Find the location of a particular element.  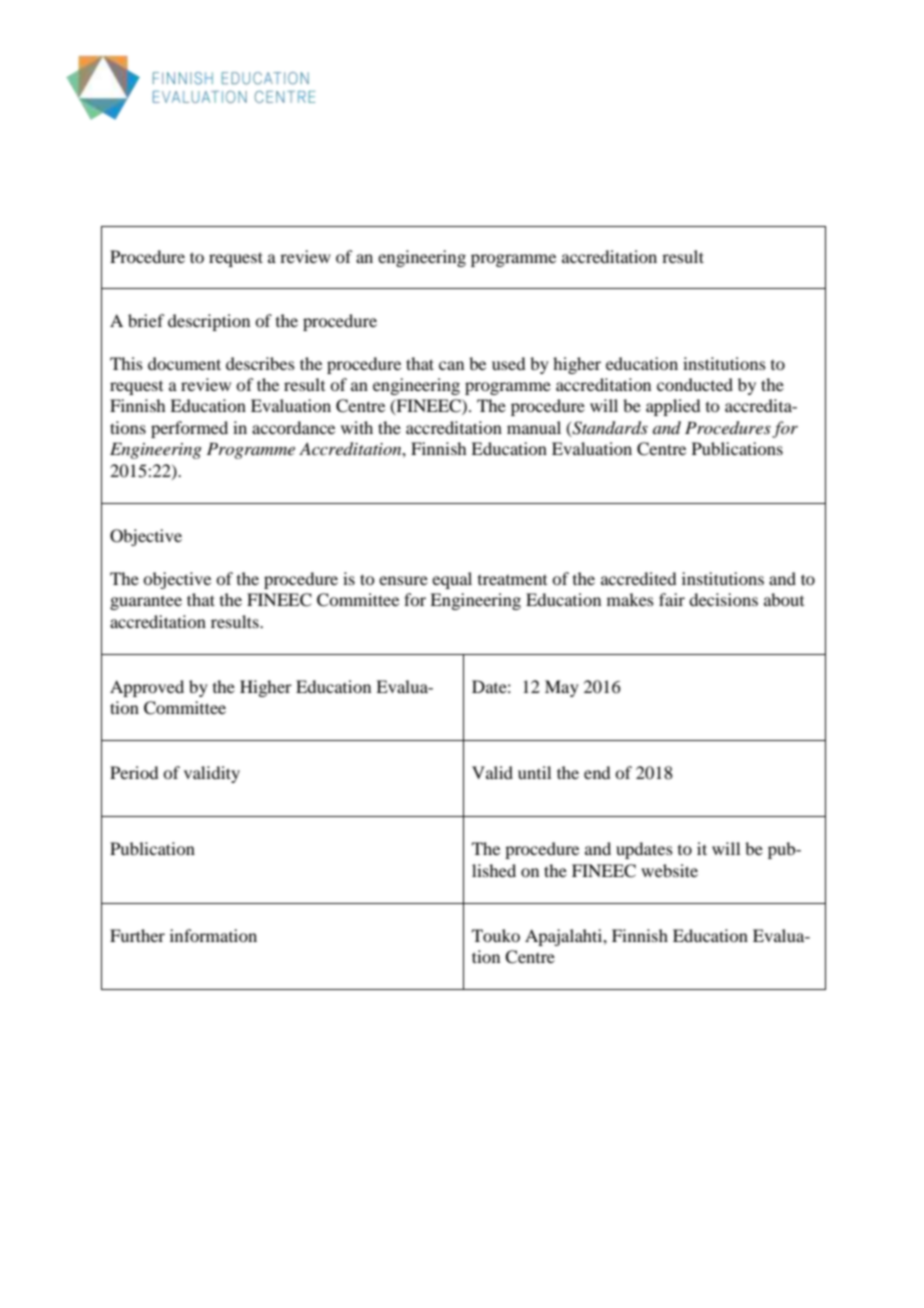

guarantee is located at coordinates (146, 603).
